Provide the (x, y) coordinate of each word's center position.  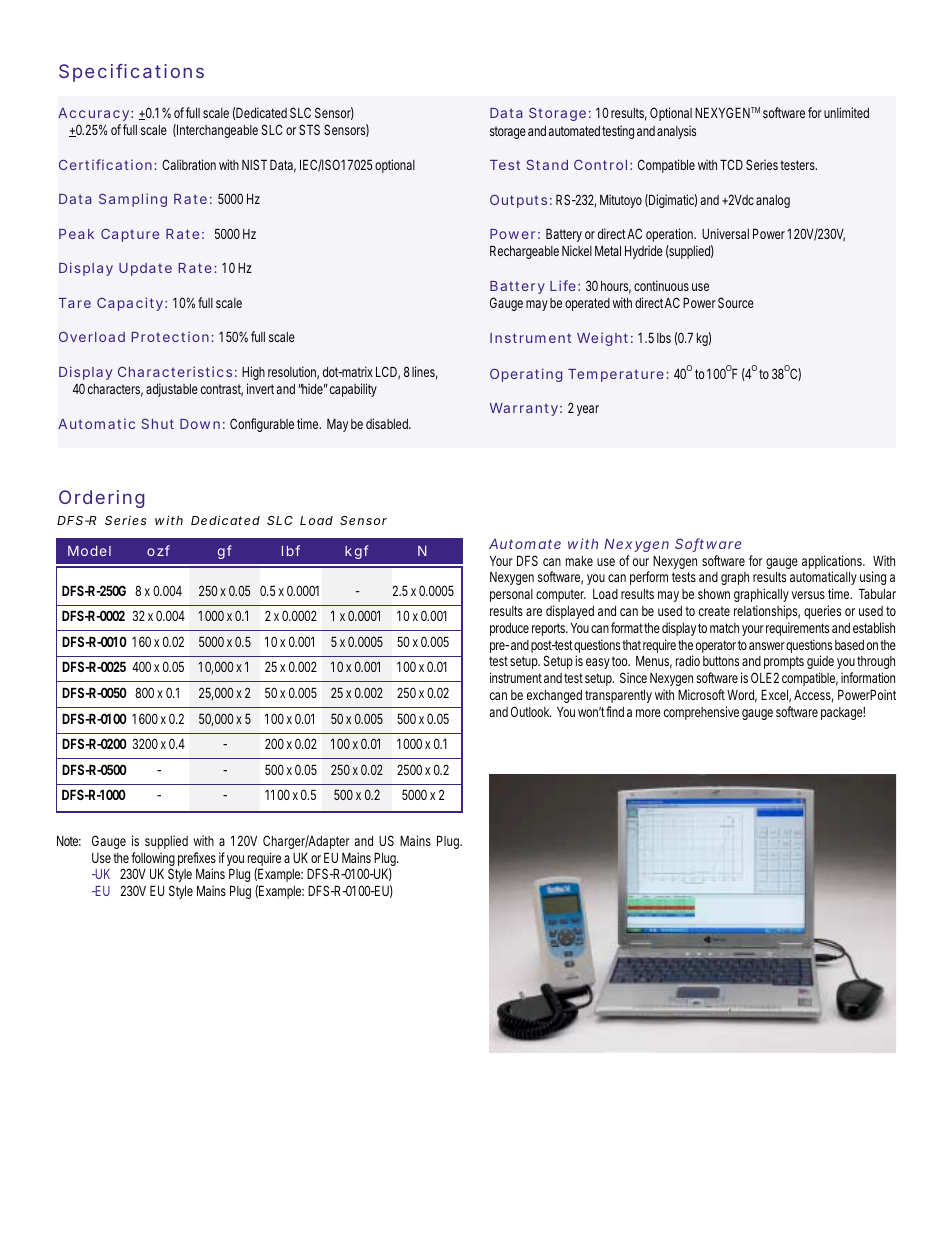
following (153, 860)
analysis (676, 132)
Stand (547, 164)
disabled (388, 423)
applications (833, 563)
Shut (158, 423)
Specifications (131, 73)
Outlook (531, 711)
